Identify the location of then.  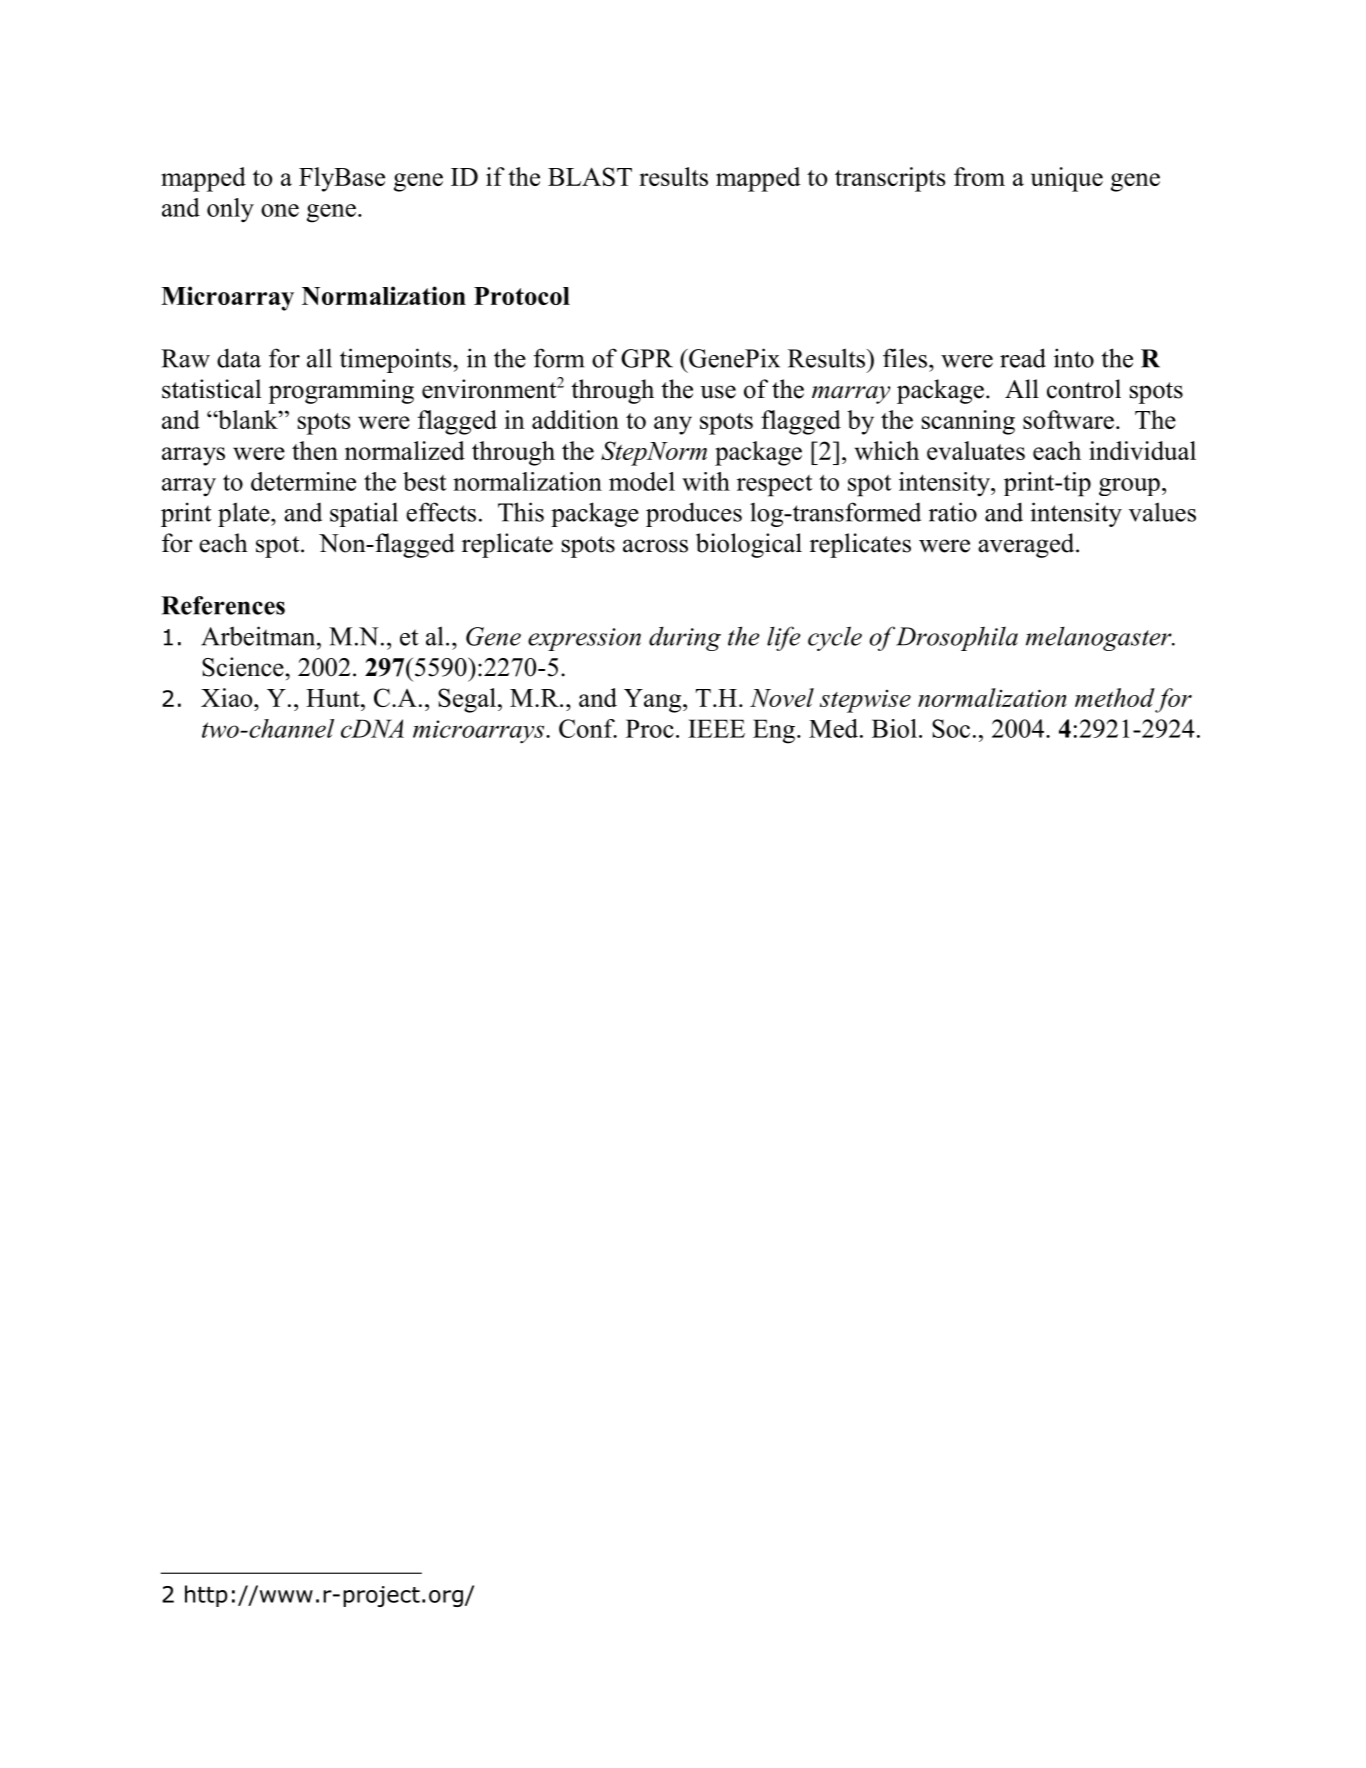
(315, 450).
